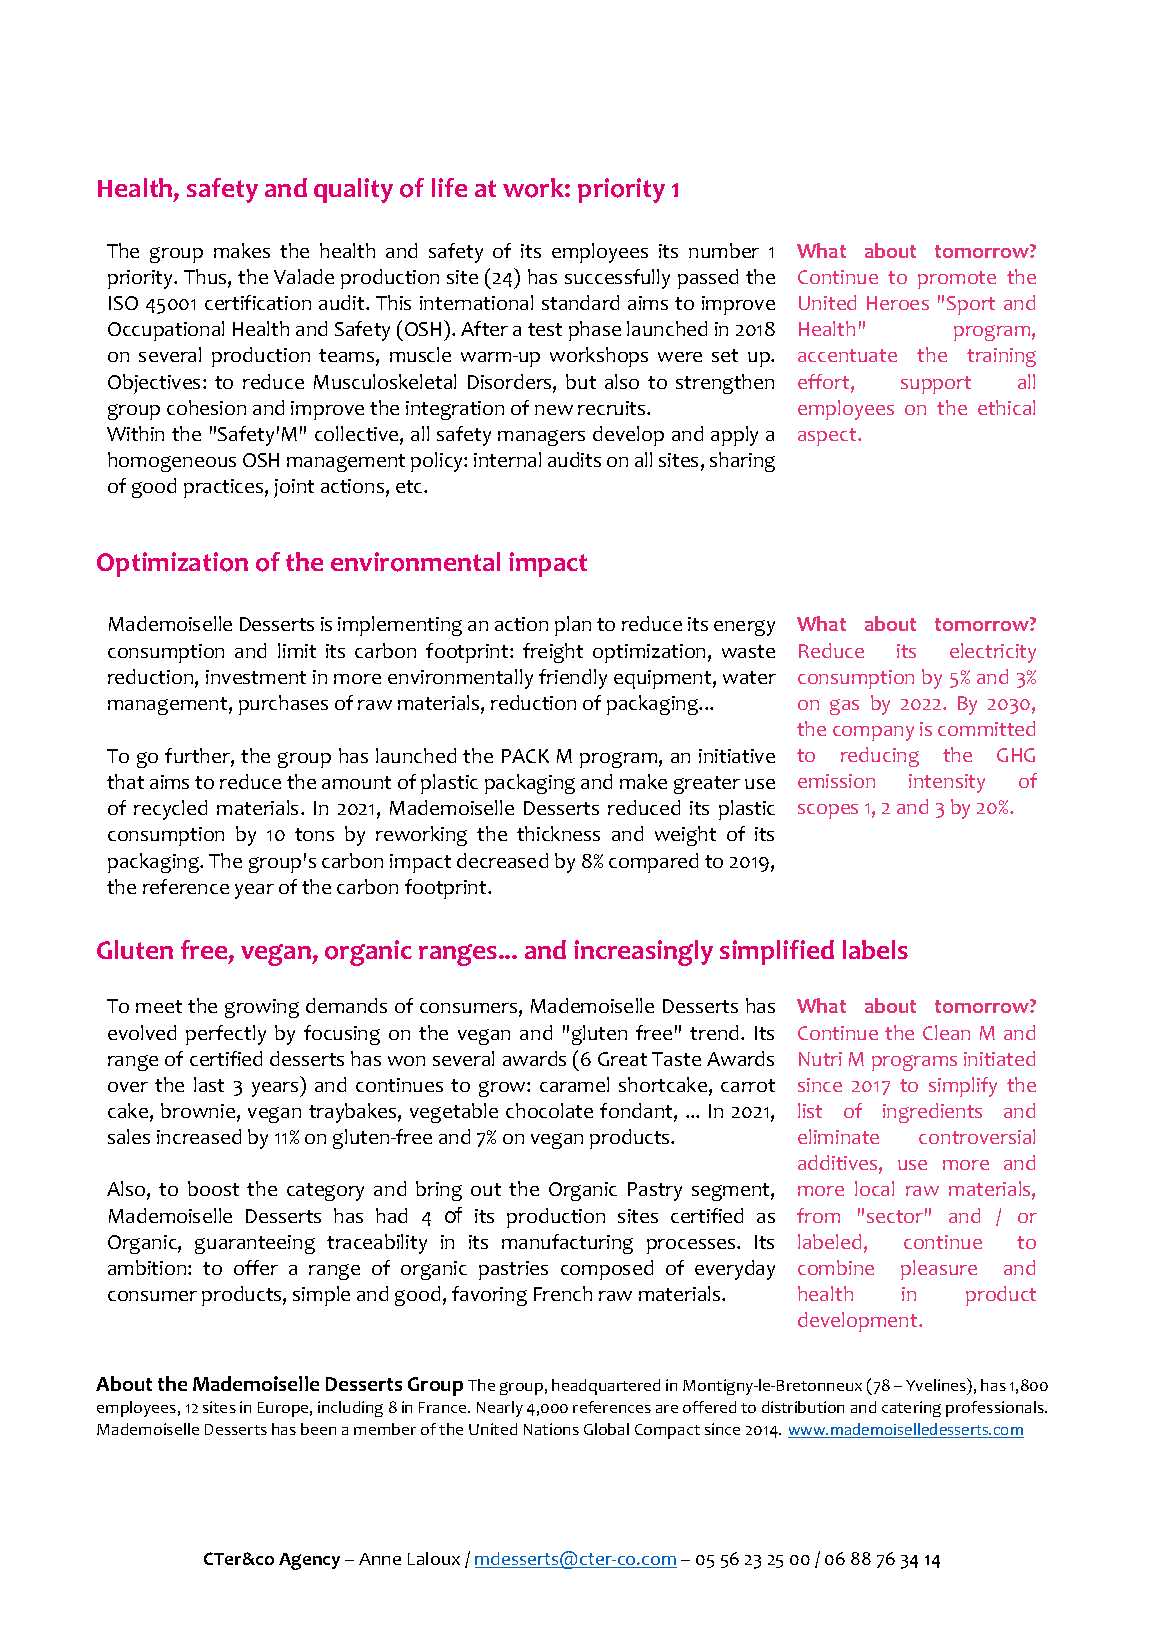 The height and width of the image is (1640, 1159). I want to click on manufacturing, so click(567, 1244).
